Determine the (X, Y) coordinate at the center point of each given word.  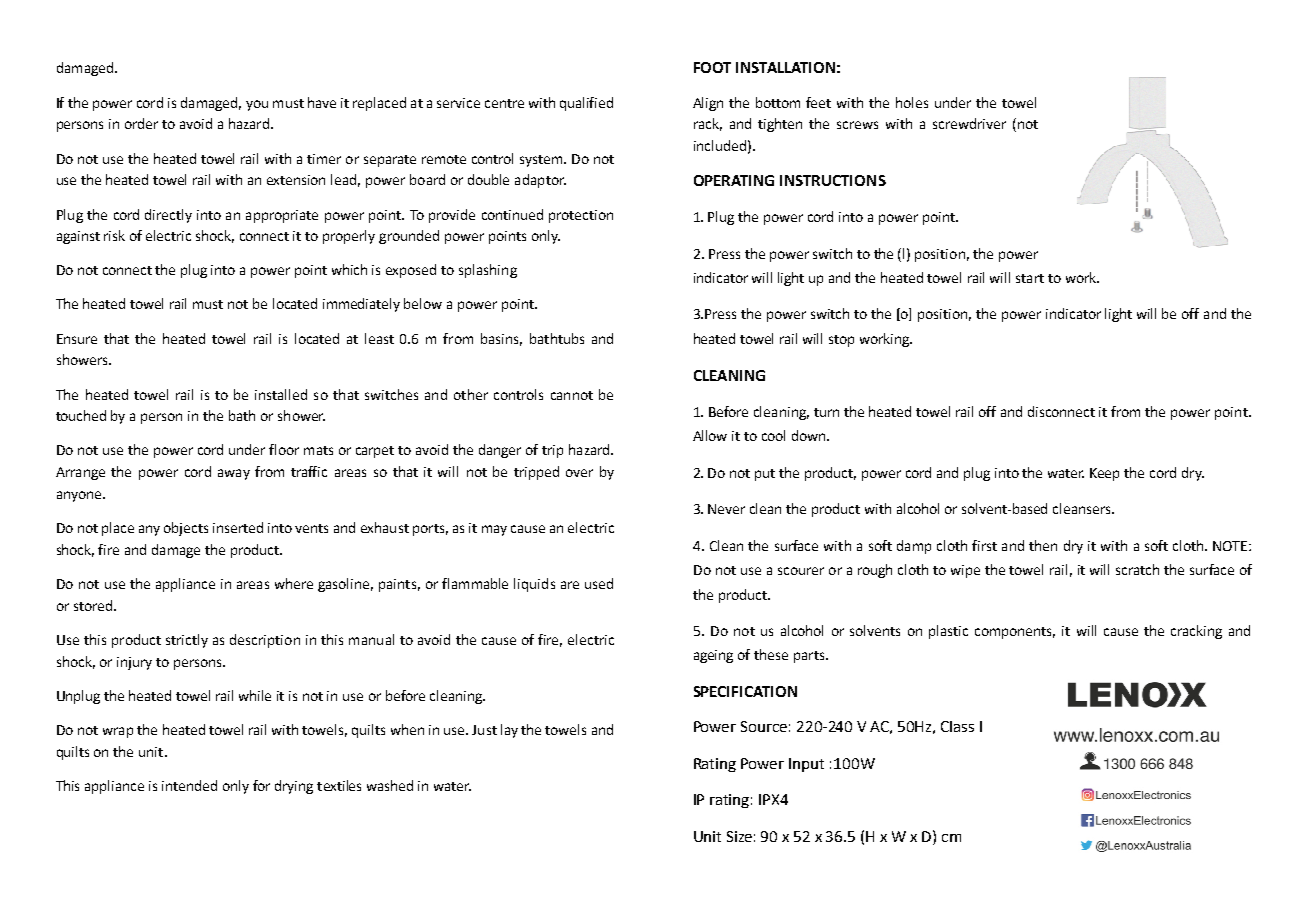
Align (708, 104)
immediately (361, 305)
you (257, 105)
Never (726, 509)
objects (186, 529)
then (1043, 545)
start (1030, 278)
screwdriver (969, 123)
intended (189, 785)
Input (806, 765)
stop (841, 341)
